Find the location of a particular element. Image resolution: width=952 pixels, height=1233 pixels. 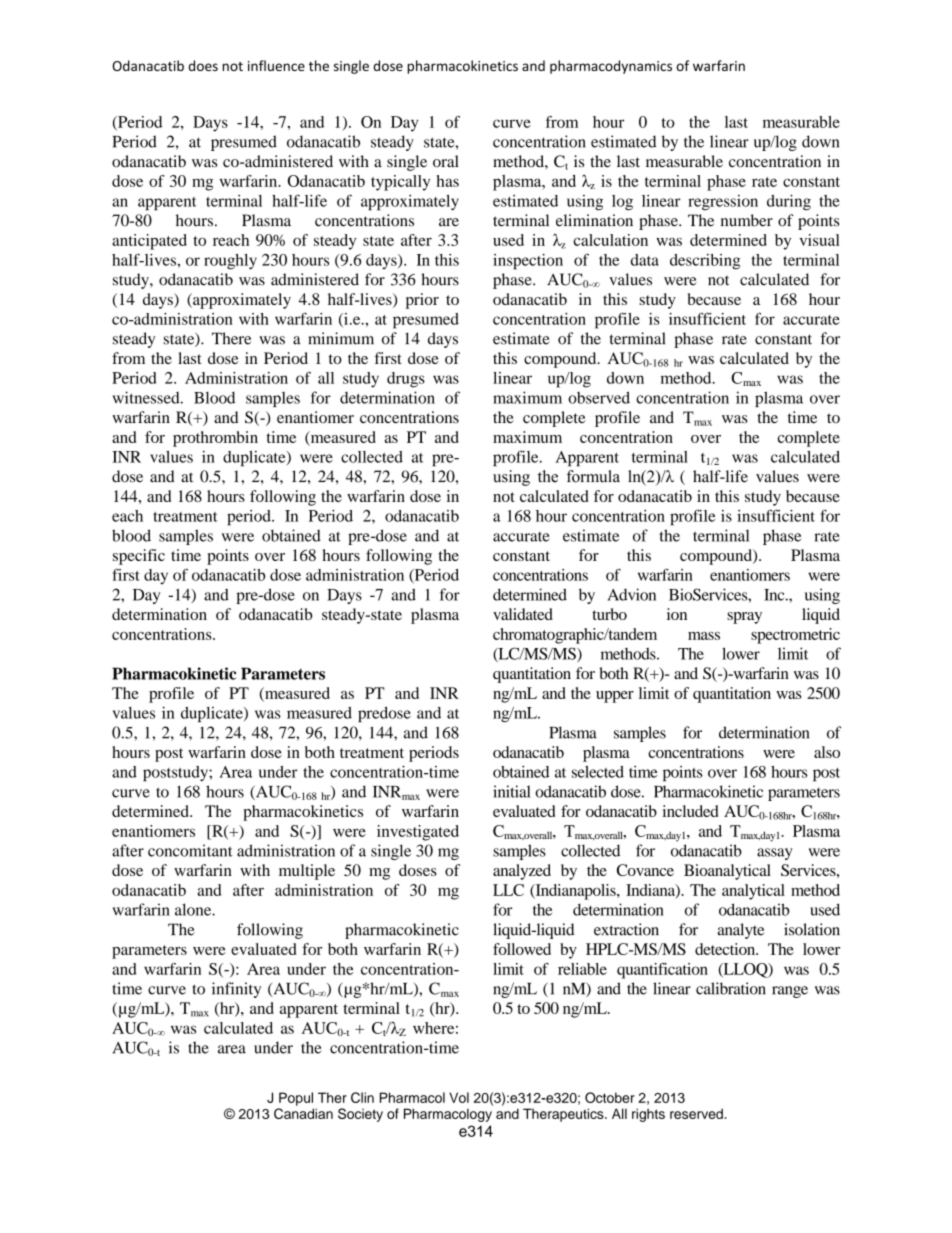

validated is located at coordinates (523, 614).
